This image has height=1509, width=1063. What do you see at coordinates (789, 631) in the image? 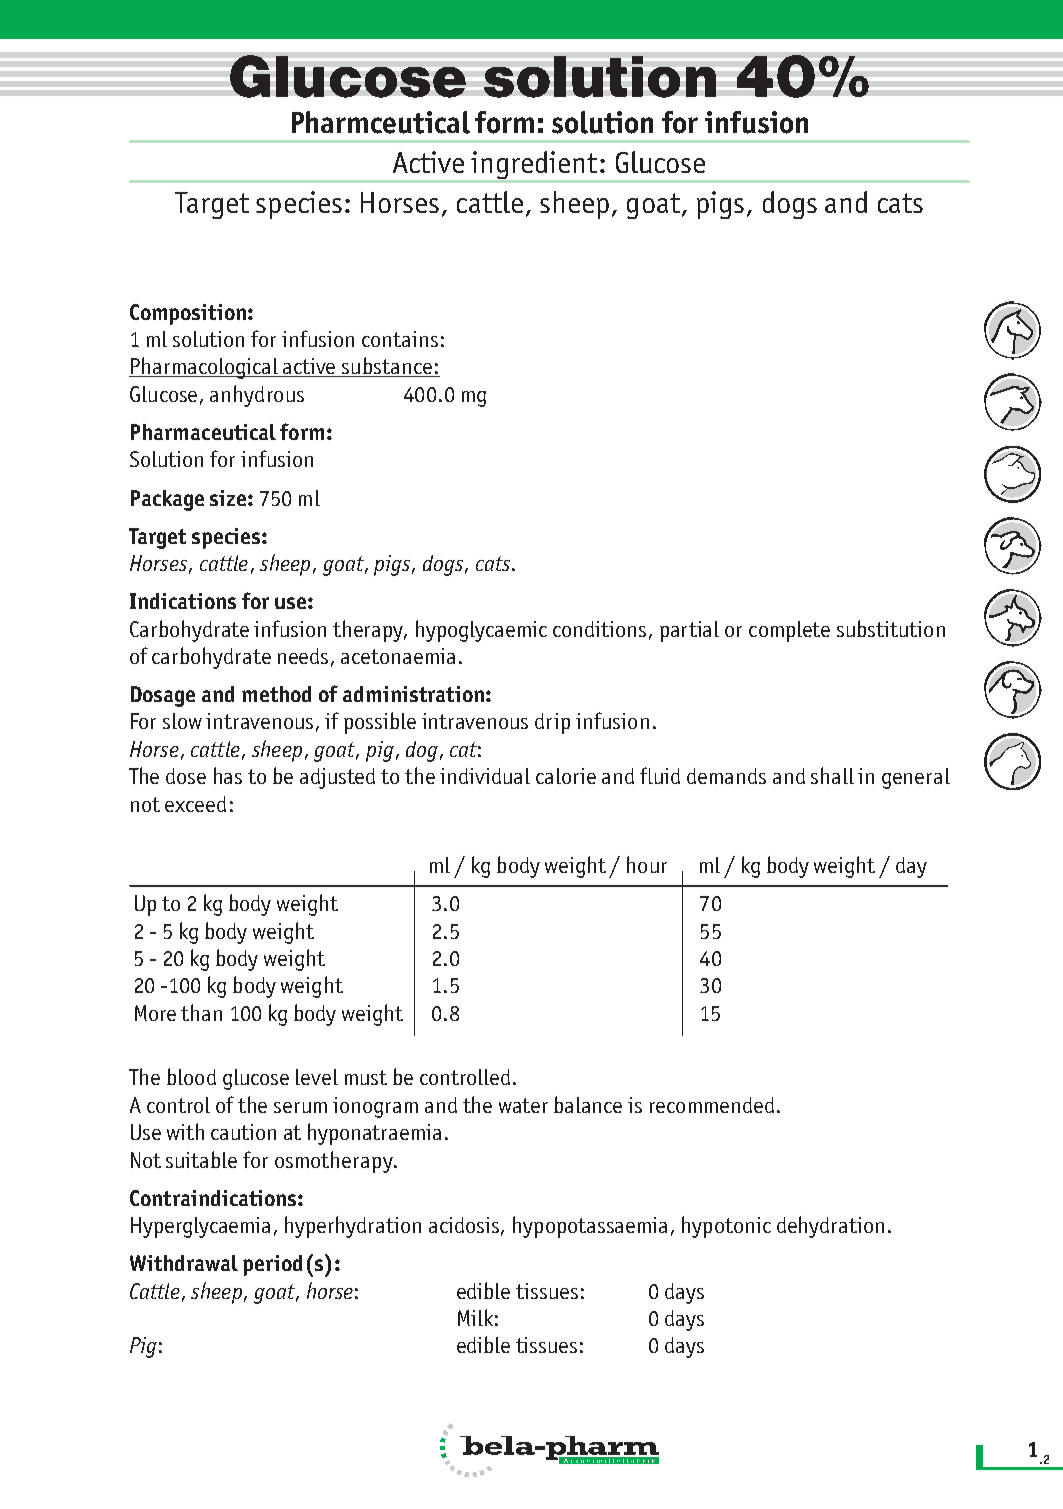
I see `complete` at bounding box center [789, 631].
